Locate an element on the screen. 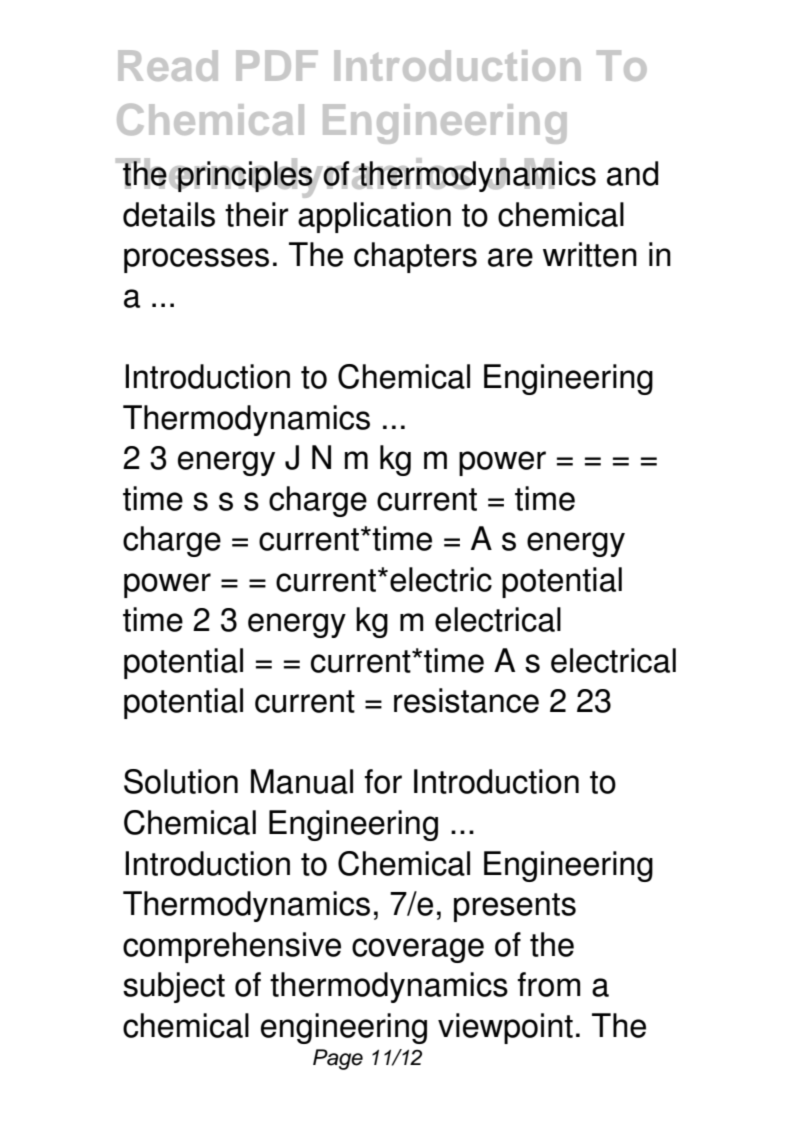 The image size is (805, 1134). Solution is located at coordinates (181, 781).
